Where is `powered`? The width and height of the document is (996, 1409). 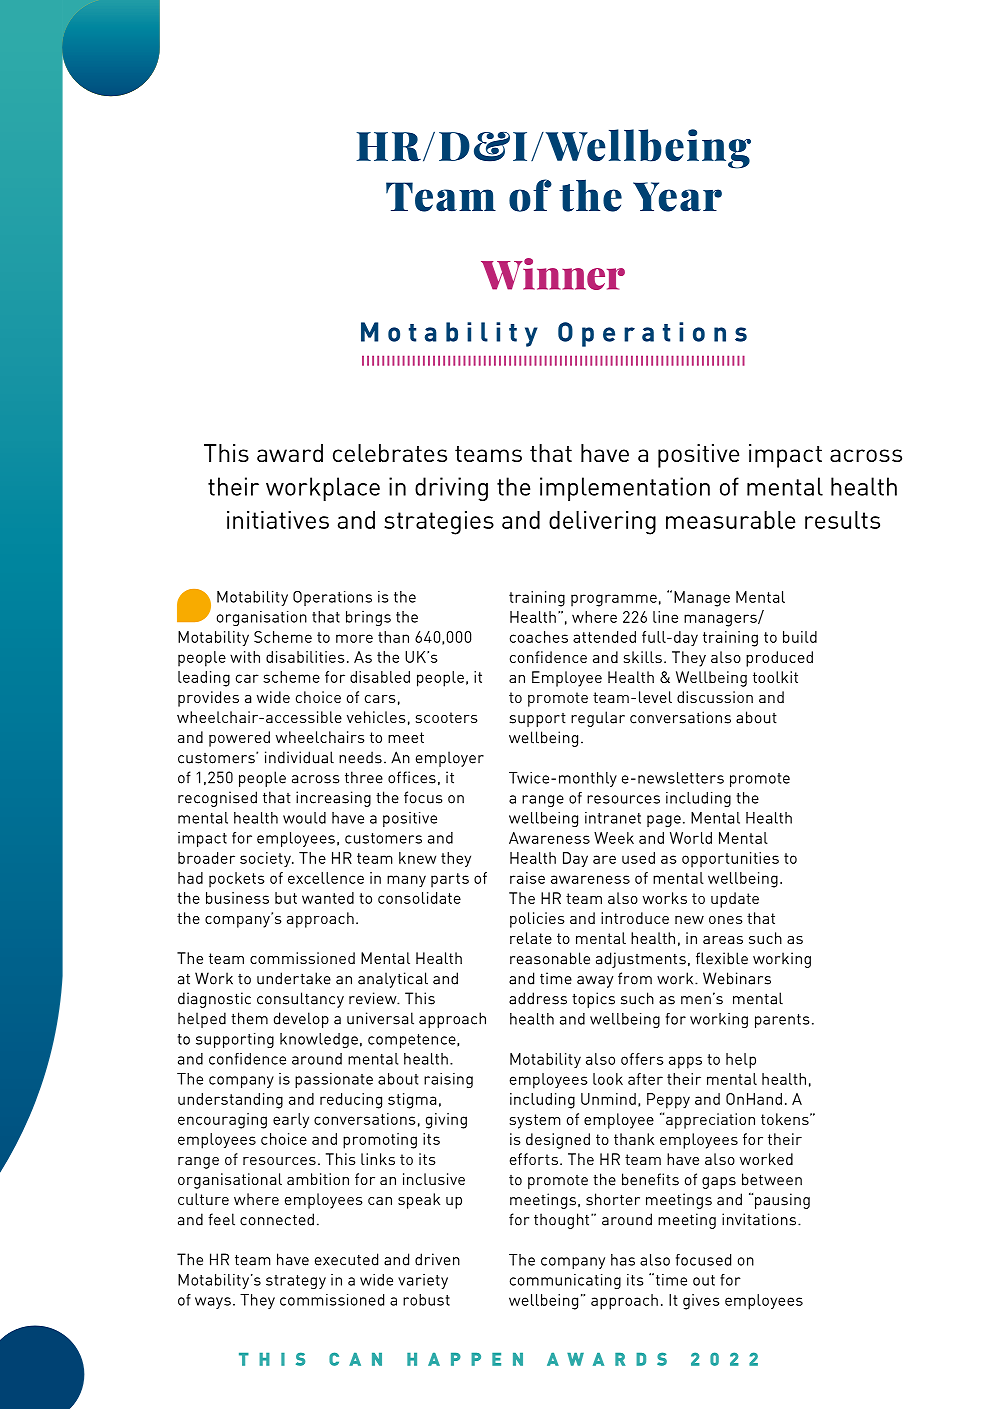 powered is located at coordinates (239, 739).
